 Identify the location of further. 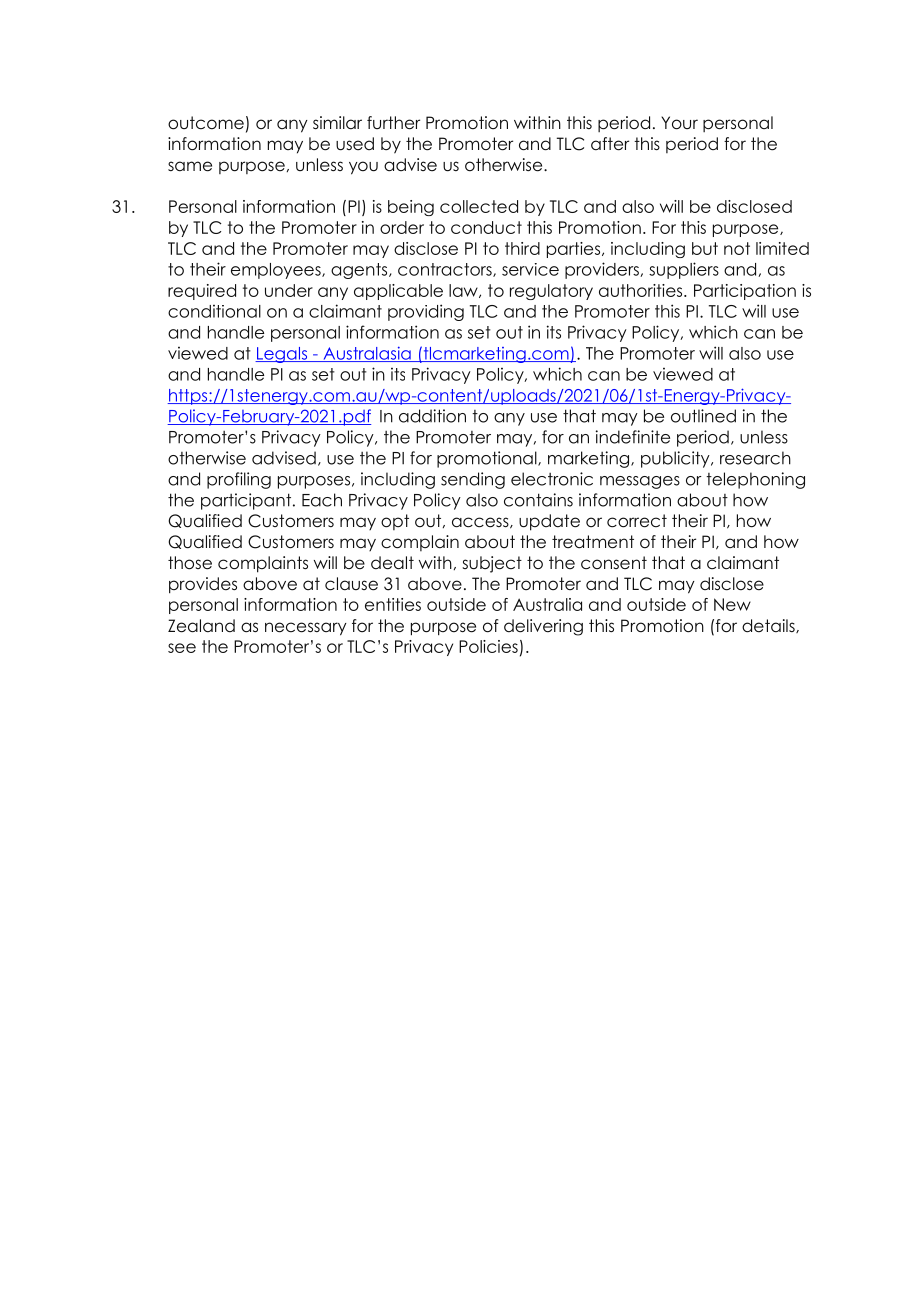
(393, 123).
